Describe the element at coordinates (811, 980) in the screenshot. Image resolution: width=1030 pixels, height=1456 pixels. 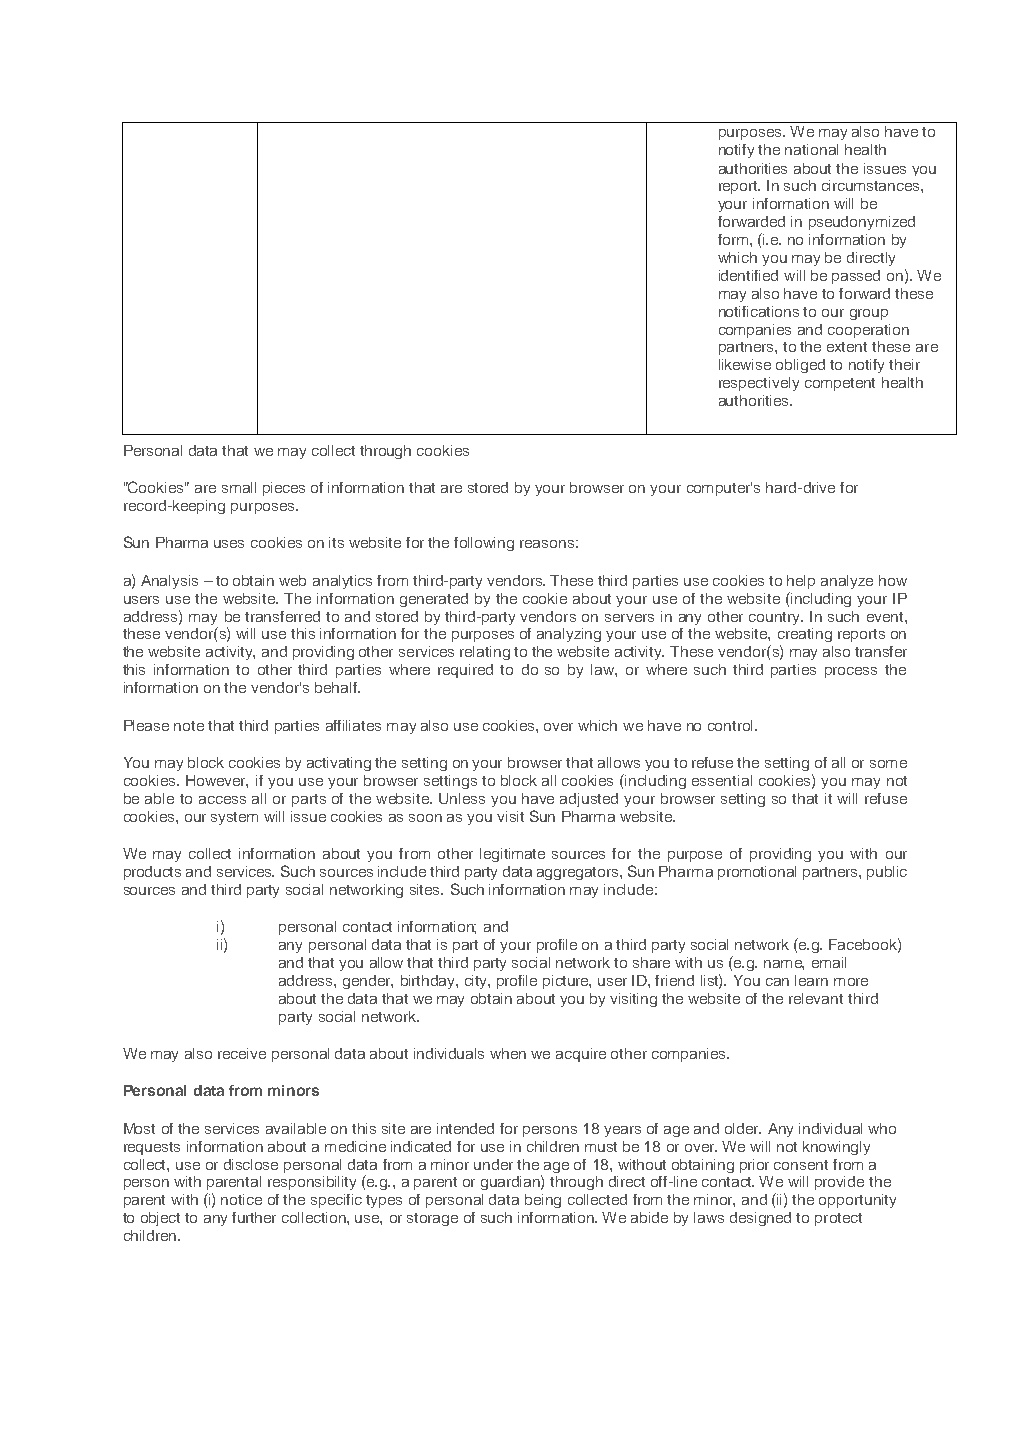
I see `learn` at that location.
